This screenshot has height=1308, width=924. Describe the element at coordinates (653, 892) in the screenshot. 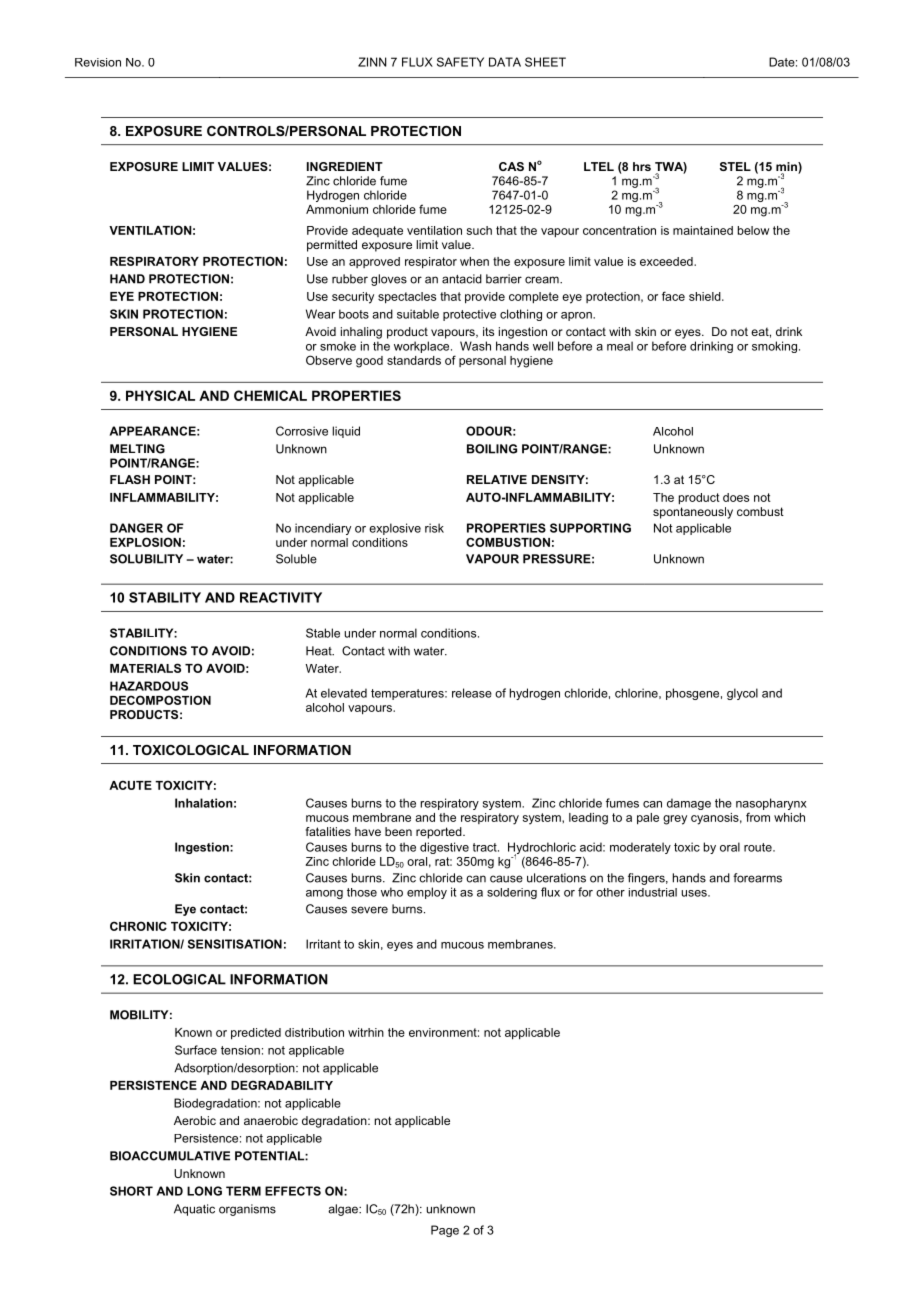

I see `industrial` at that location.
